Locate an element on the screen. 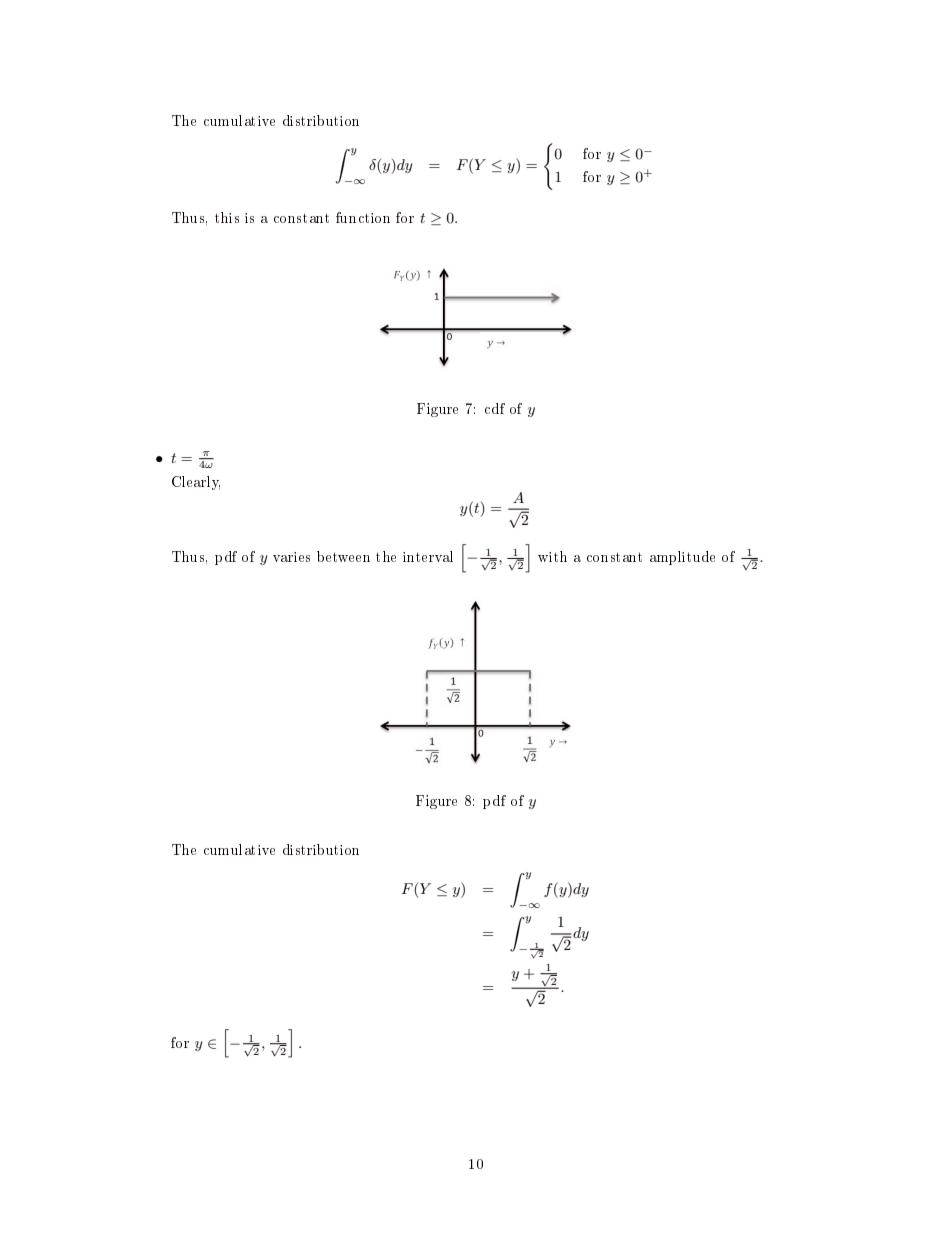  Clearly is located at coordinates (196, 483).
